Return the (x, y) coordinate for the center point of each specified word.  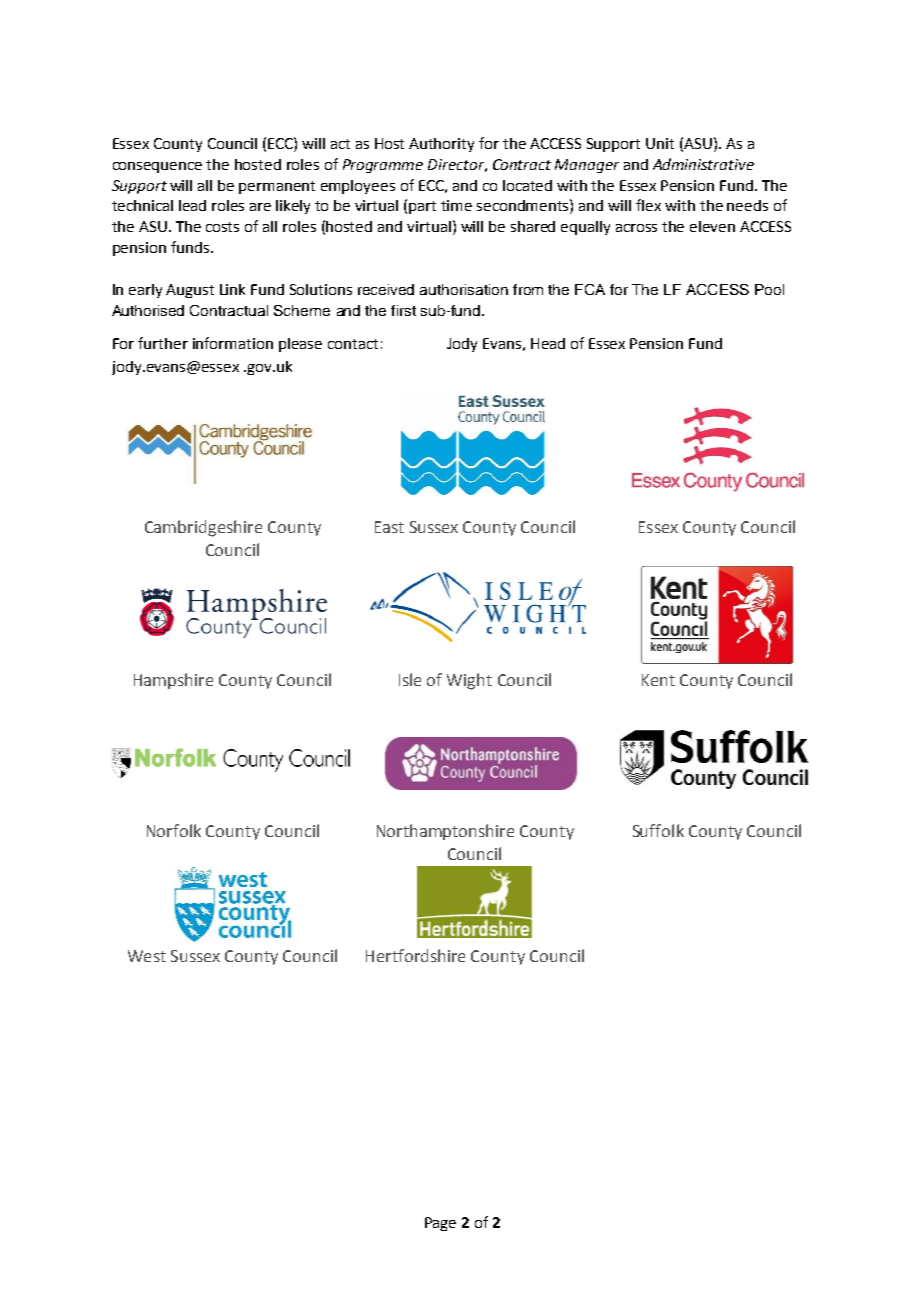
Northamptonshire (445, 832)
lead (192, 205)
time (456, 205)
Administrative (703, 164)
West (147, 956)
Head (548, 343)
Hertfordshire (415, 955)
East (389, 527)
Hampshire (173, 681)
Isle (410, 679)
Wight (469, 681)
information (233, 343)
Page (440, 1224)
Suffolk (658, 830)
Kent (658, 680)
